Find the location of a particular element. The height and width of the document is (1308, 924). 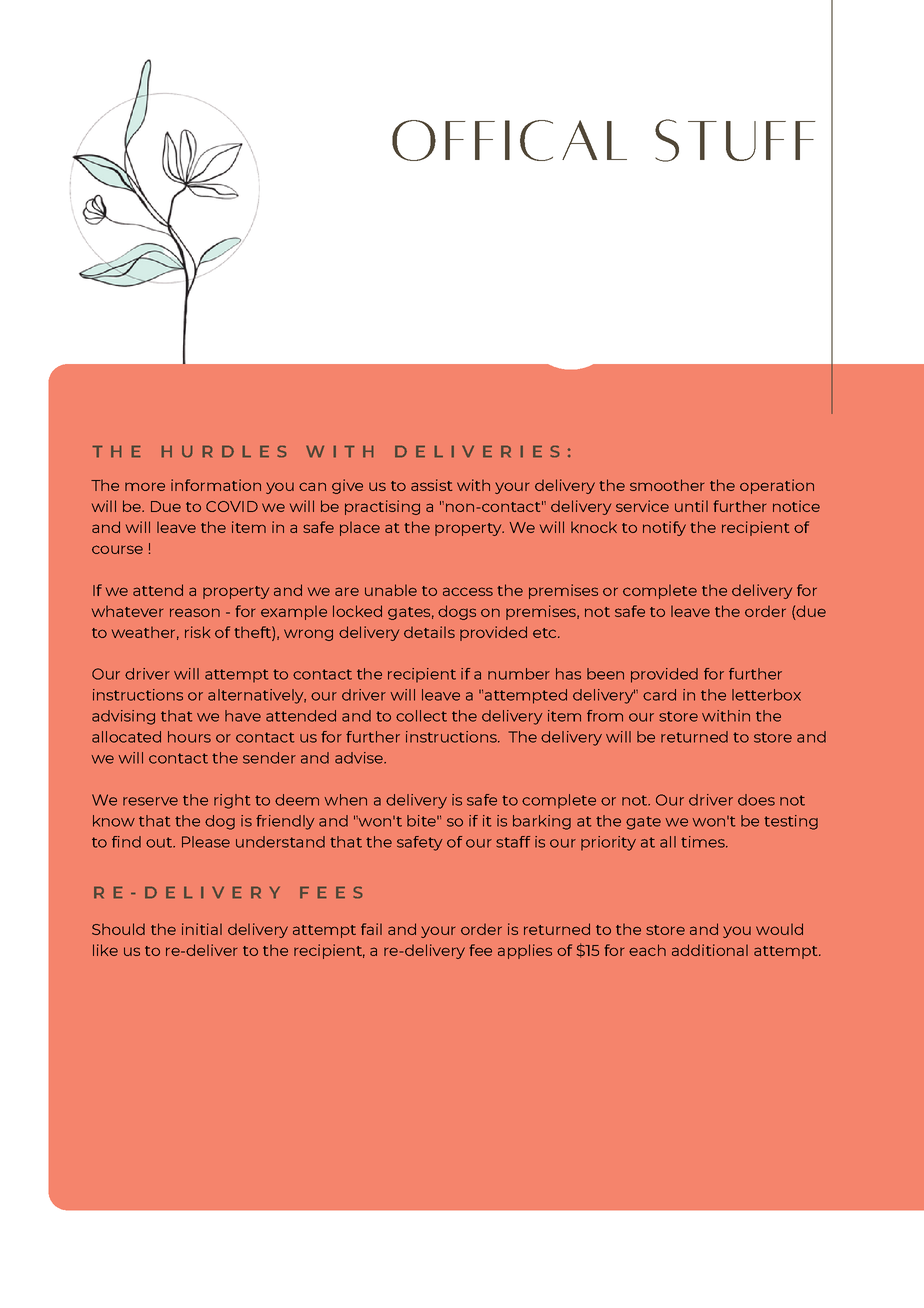

OFFICAL is located at coordinates (509, 140).
